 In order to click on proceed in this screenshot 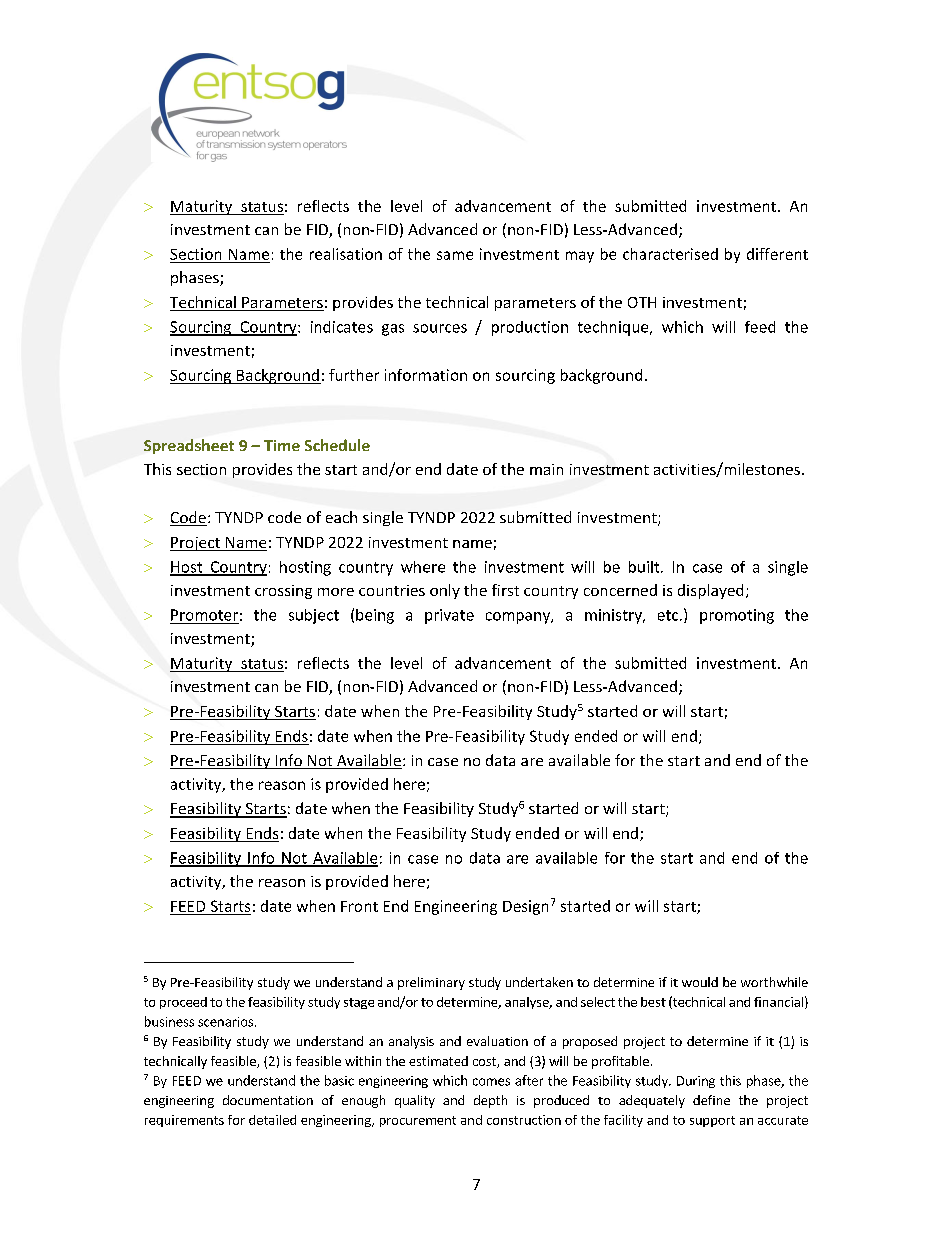, I will do `click(183, 1003)`.
